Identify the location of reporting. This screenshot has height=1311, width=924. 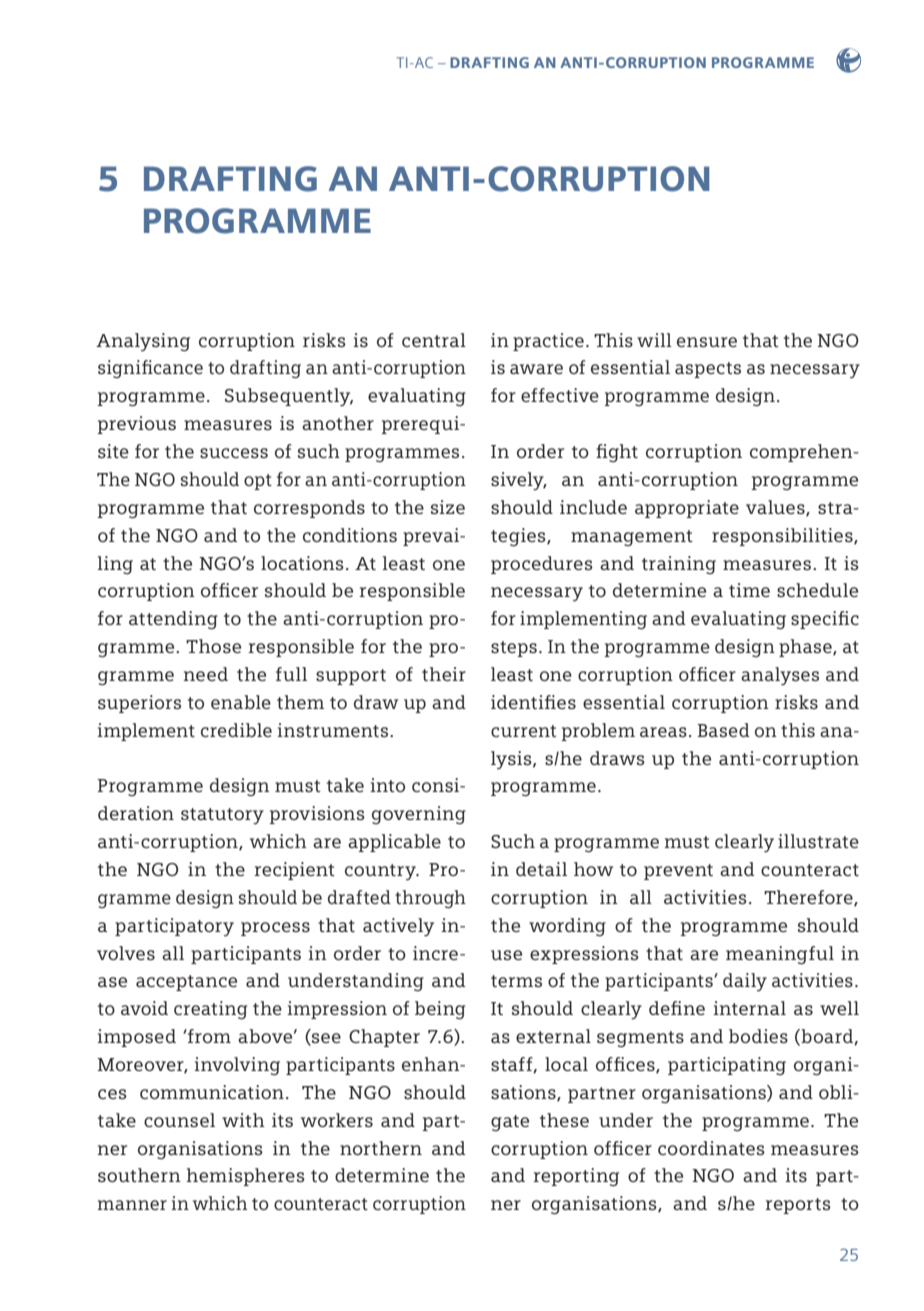
(576, 1177).
